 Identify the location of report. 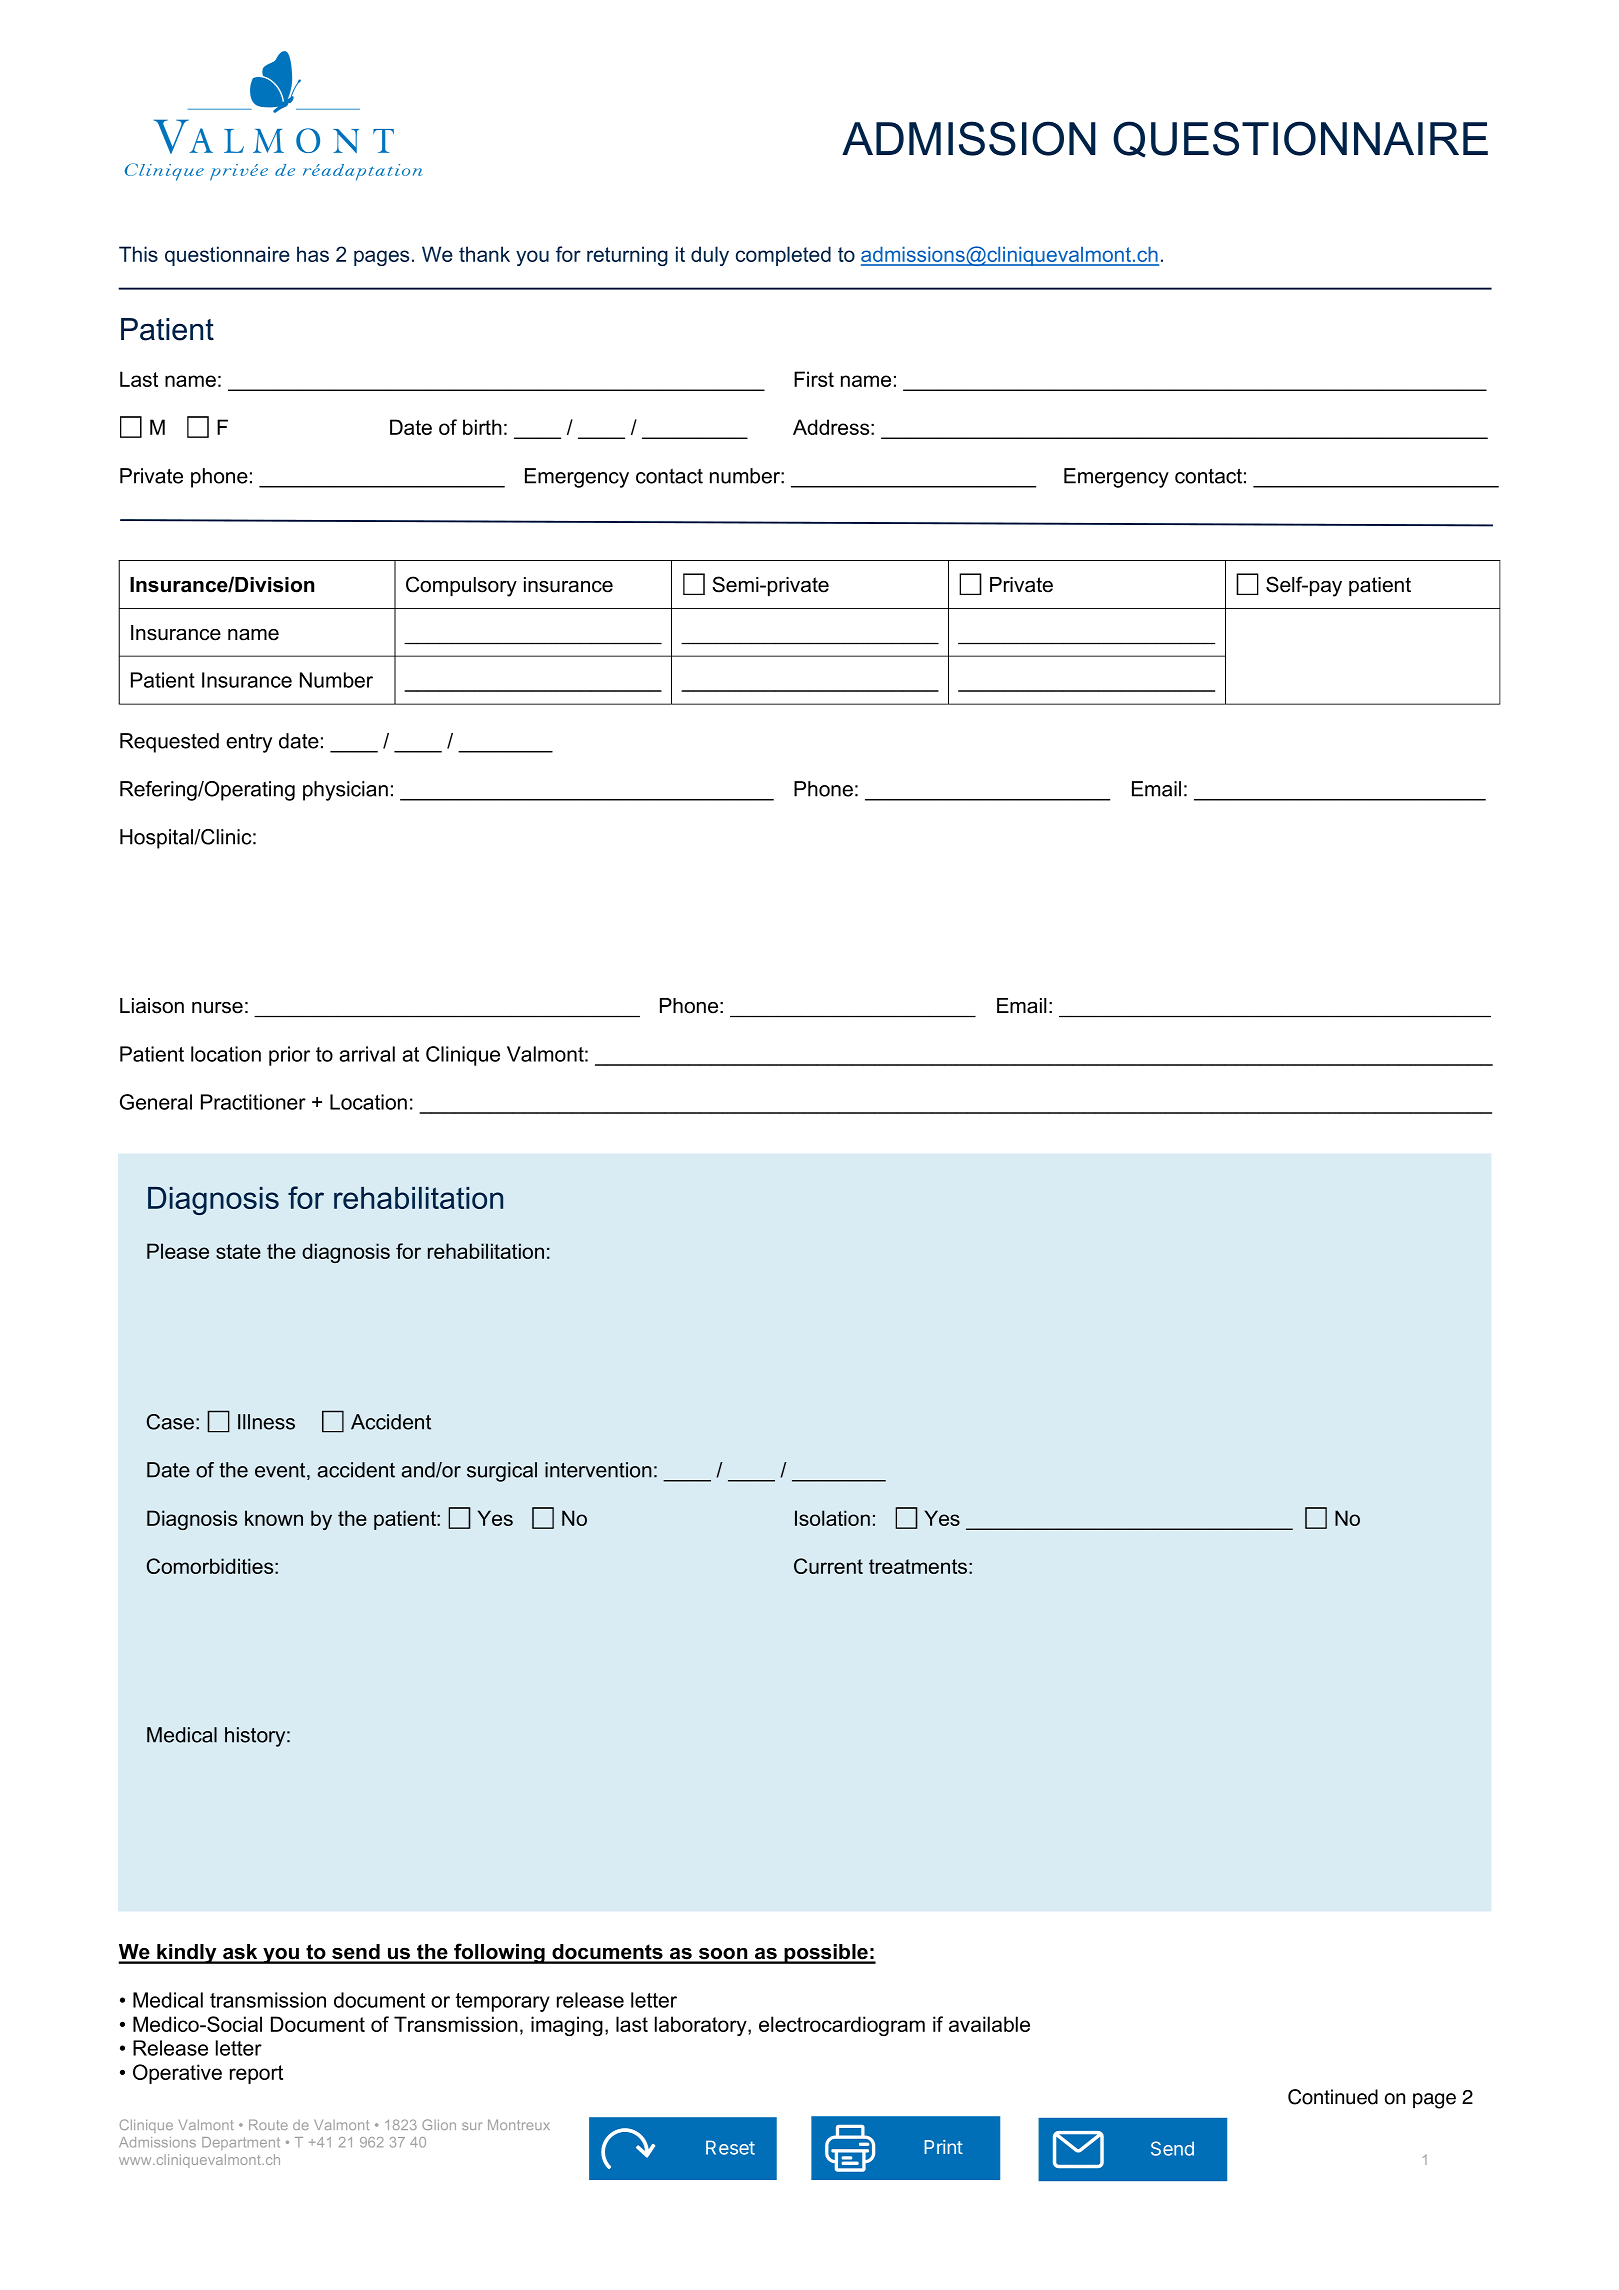
(256, 2074).
